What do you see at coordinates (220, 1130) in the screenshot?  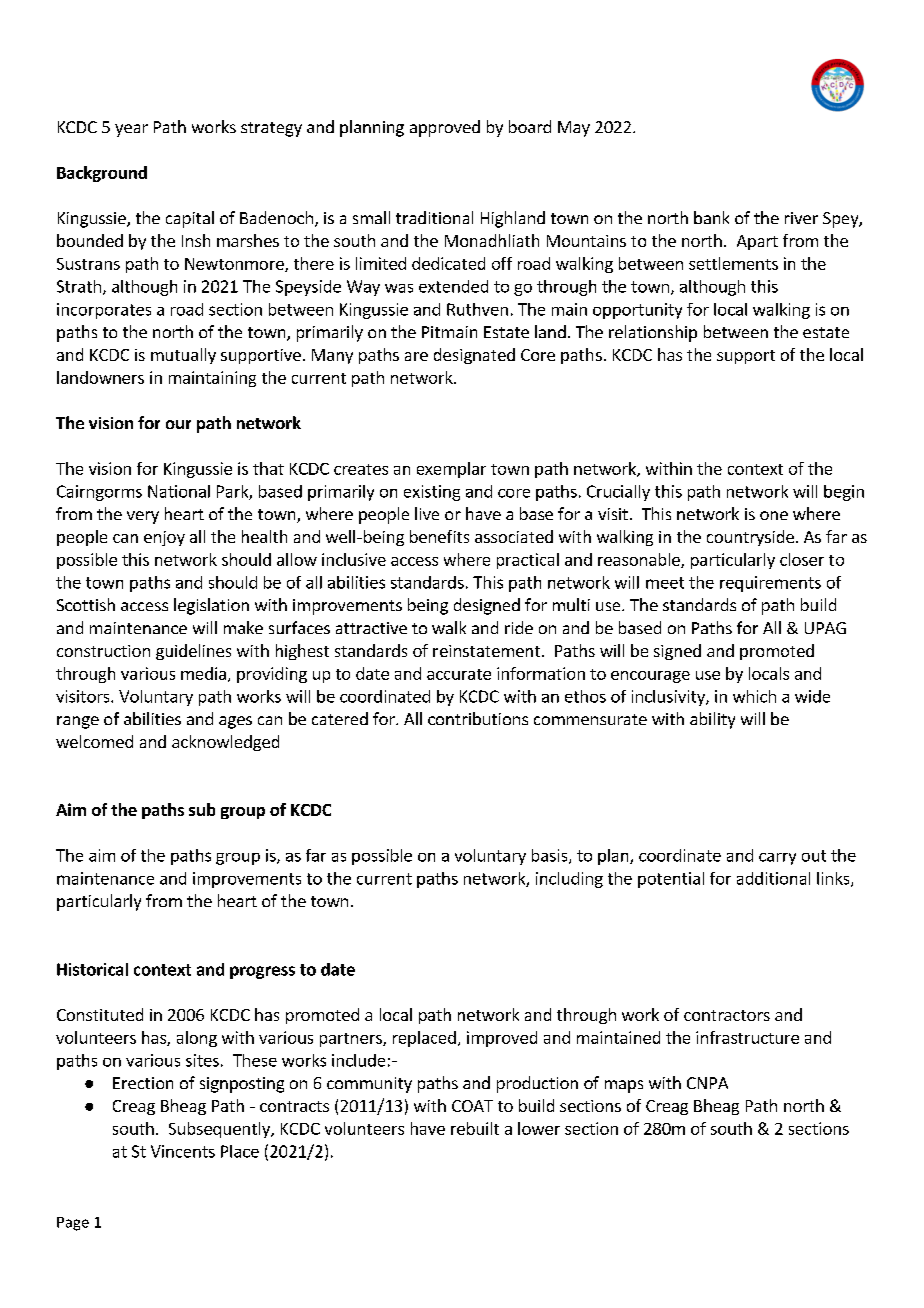 I see `Subsequently` at bounding box center [220, 1130].
